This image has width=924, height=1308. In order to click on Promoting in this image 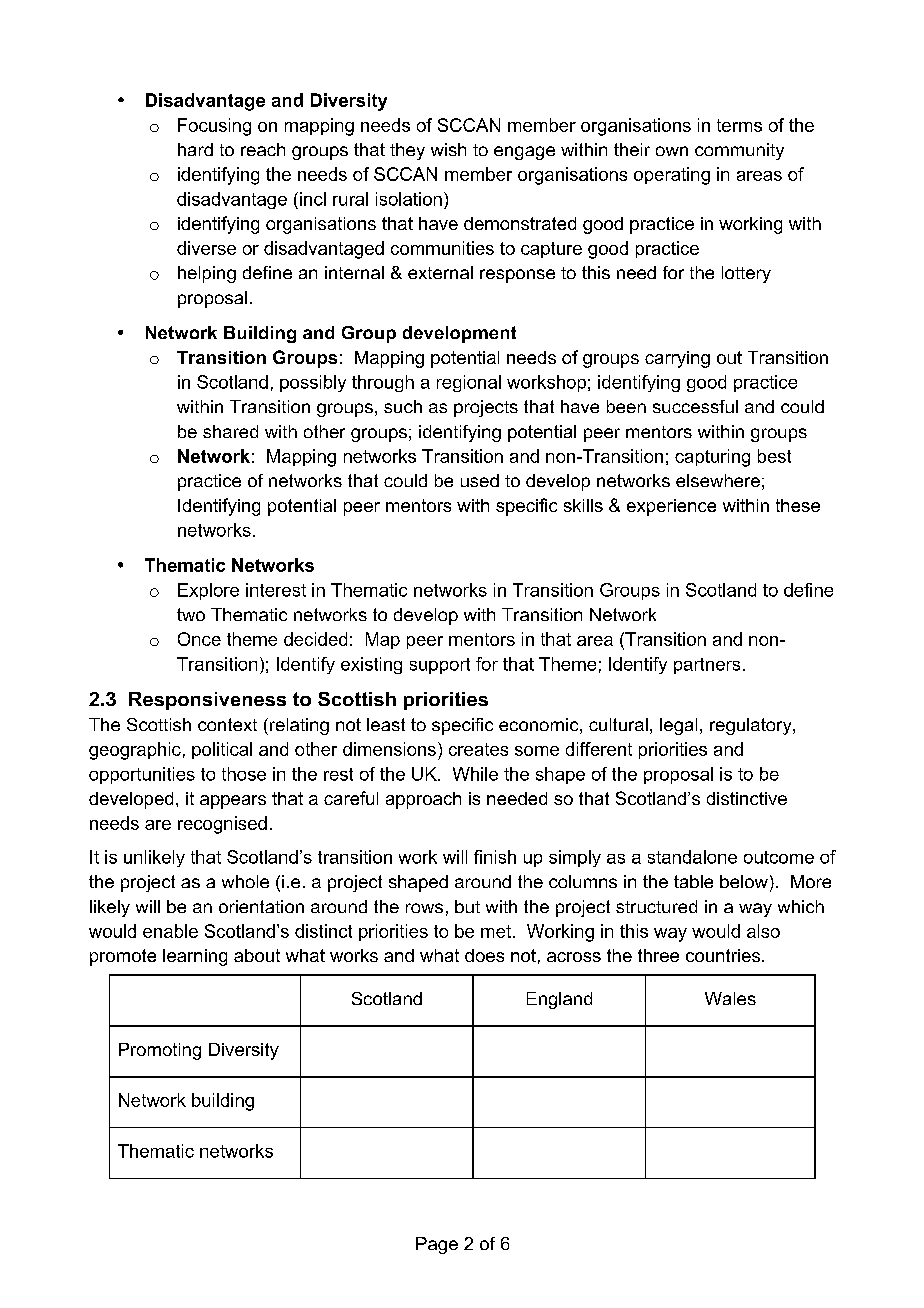, I will do `click(160, 1051)`.
